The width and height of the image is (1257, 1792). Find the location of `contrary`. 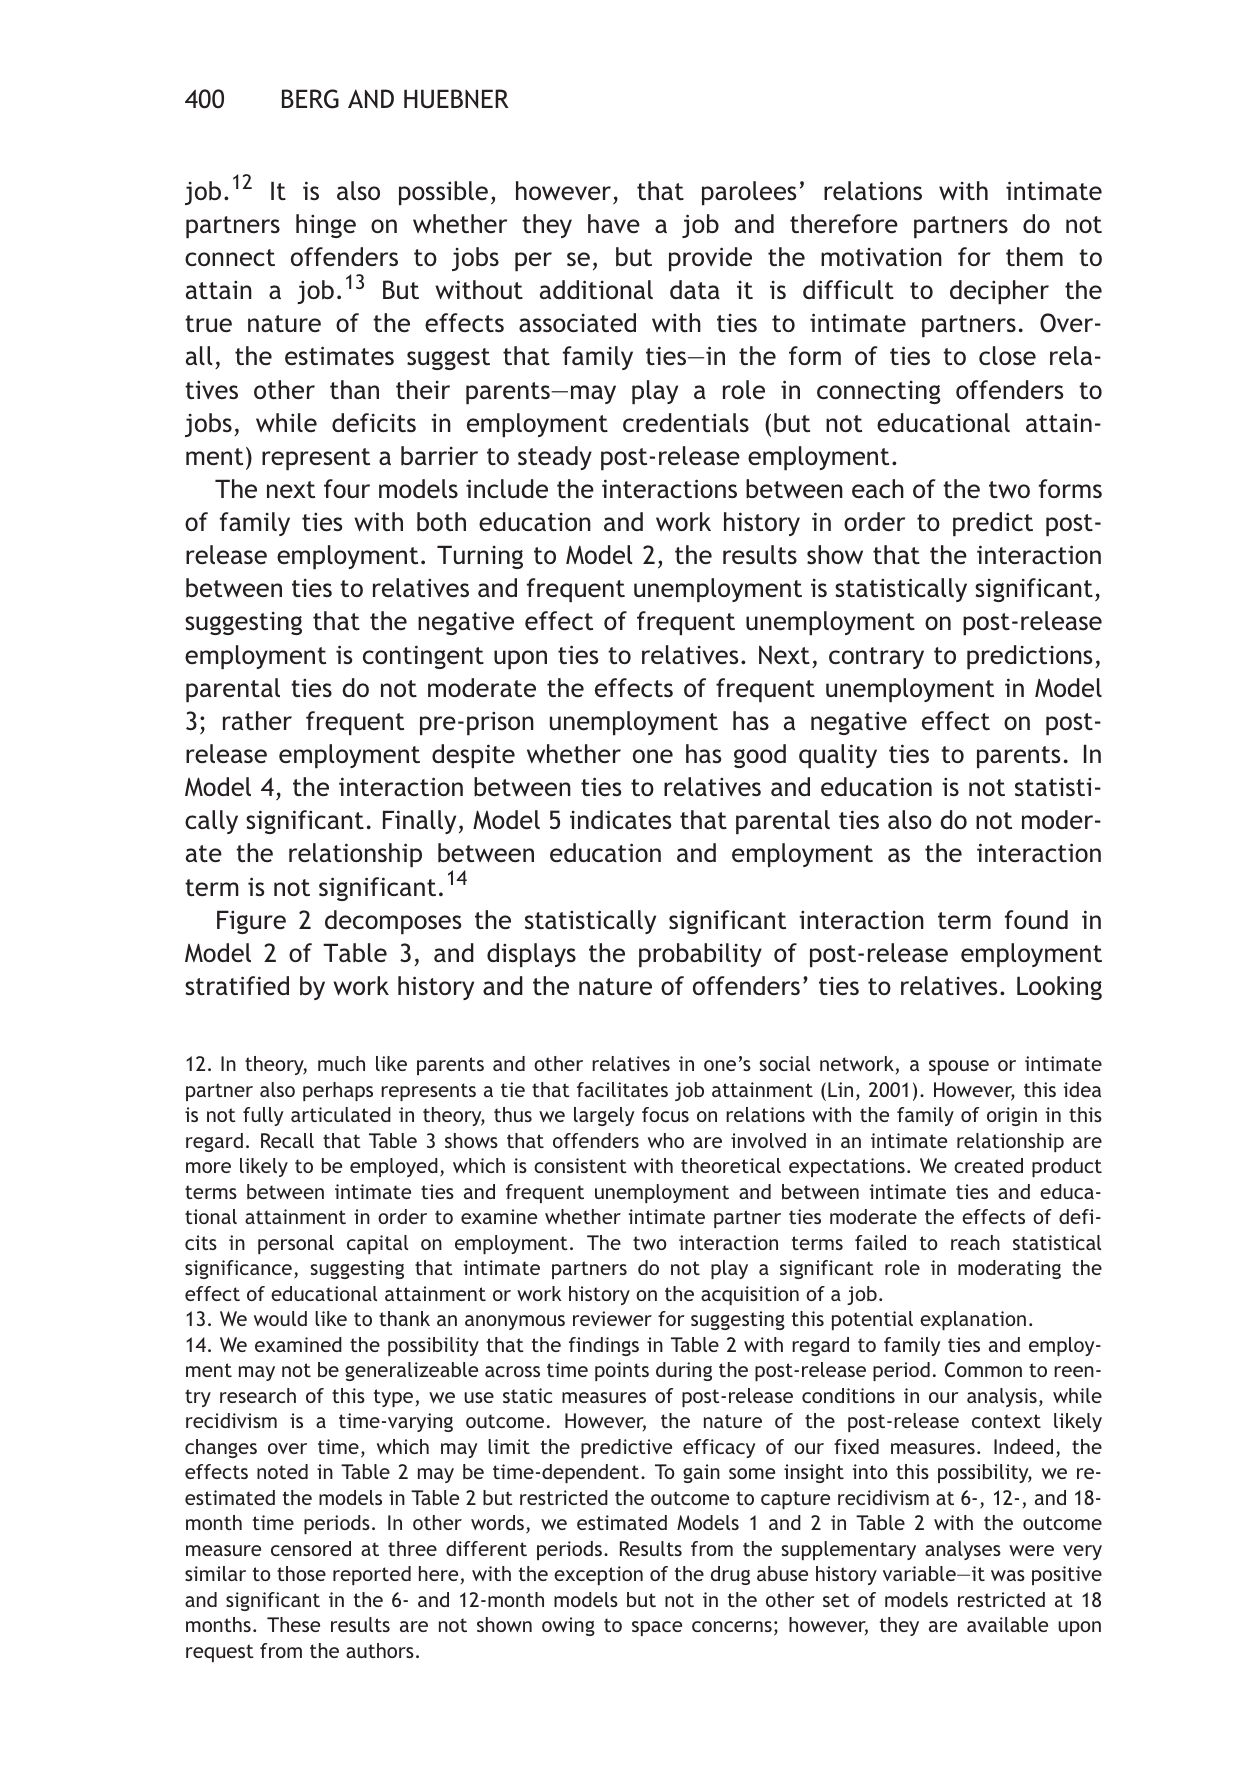

contrary is located at coordinates (876, 658).
